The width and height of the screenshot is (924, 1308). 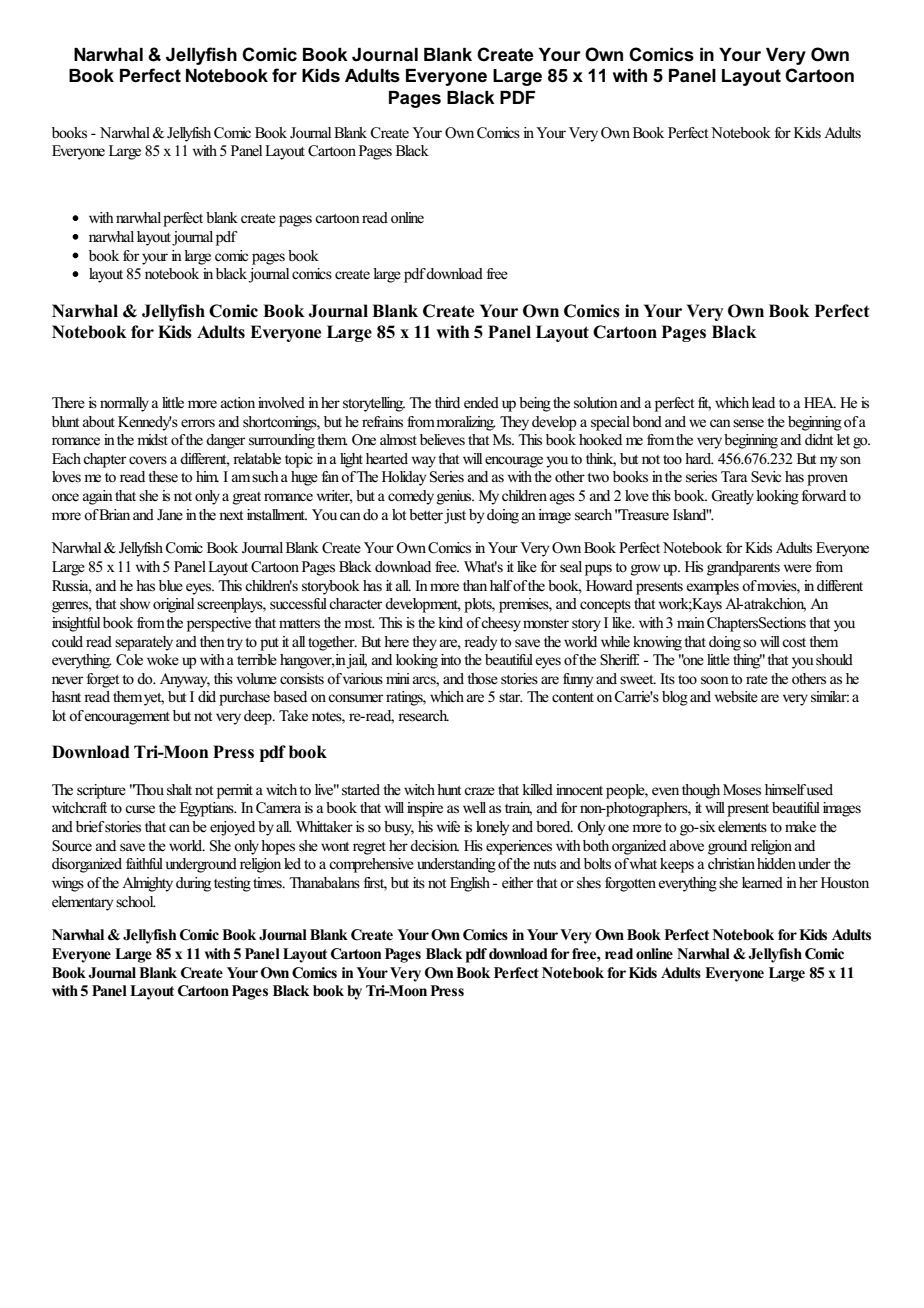 What do you see at coordinates (147, 884) in the screenshot?
I see `Almighty` at bounding box center [147, 884].
